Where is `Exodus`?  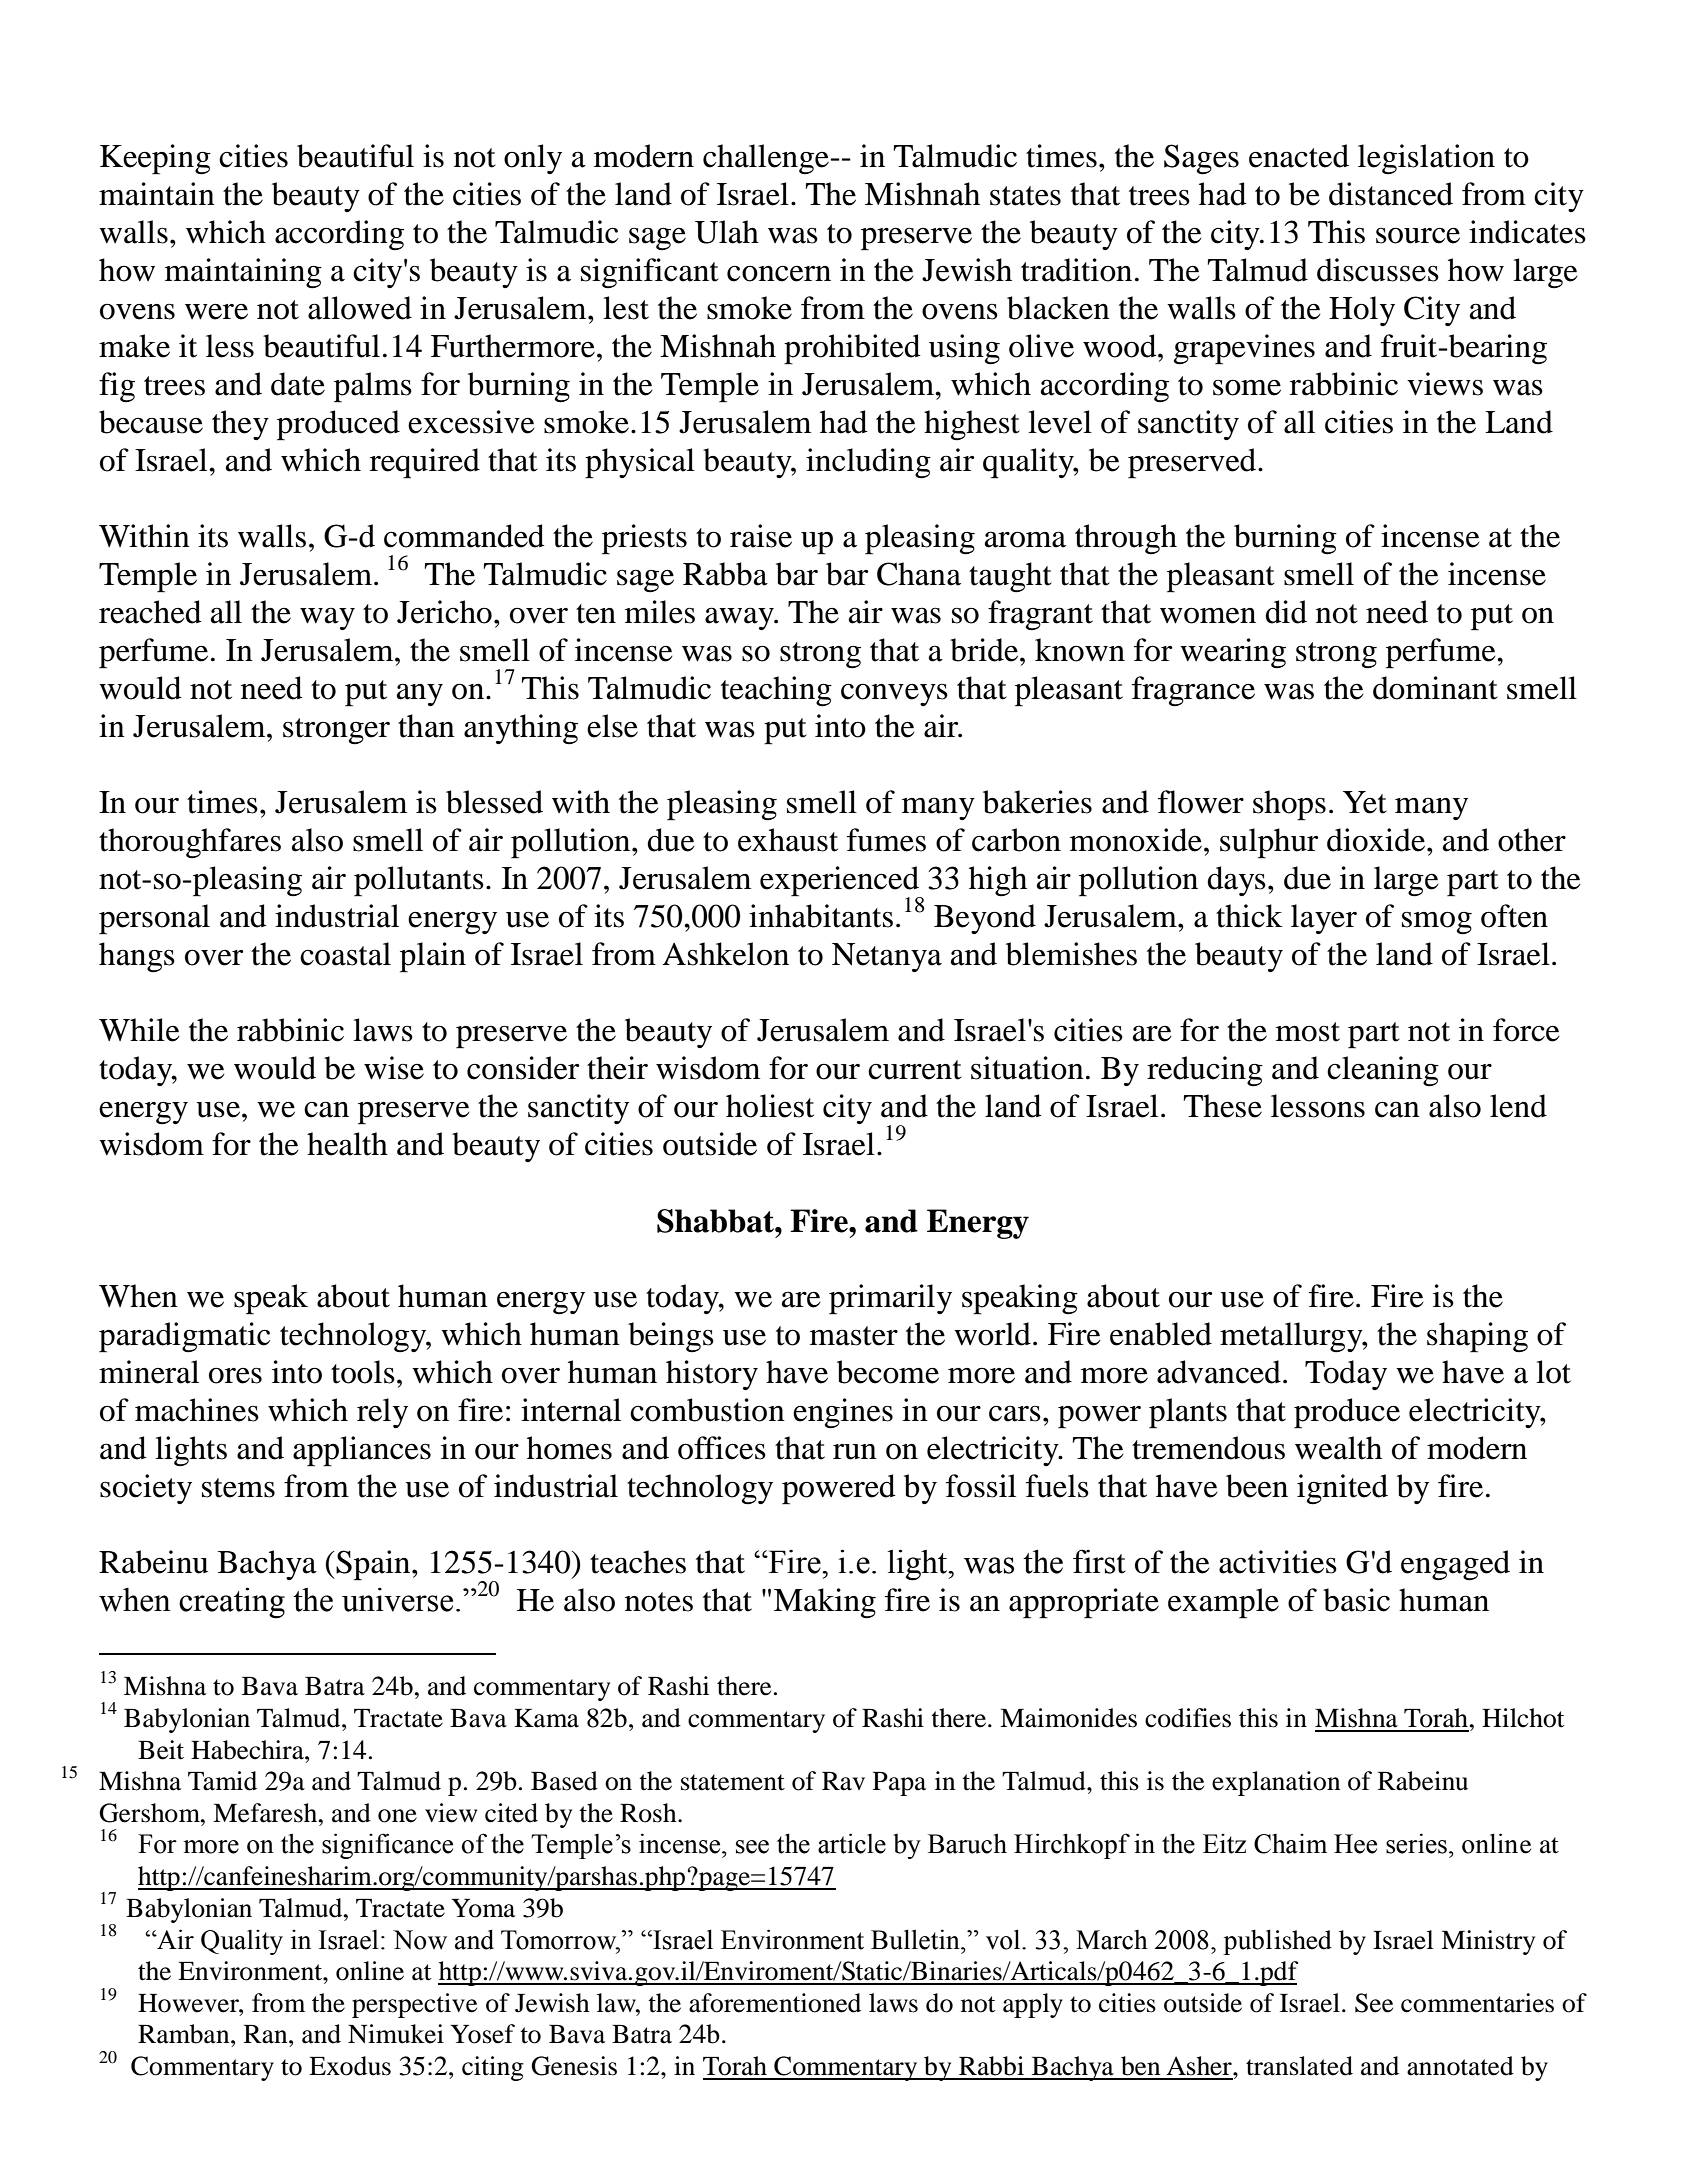
Exodus is located at coordinates (350, 2066).
